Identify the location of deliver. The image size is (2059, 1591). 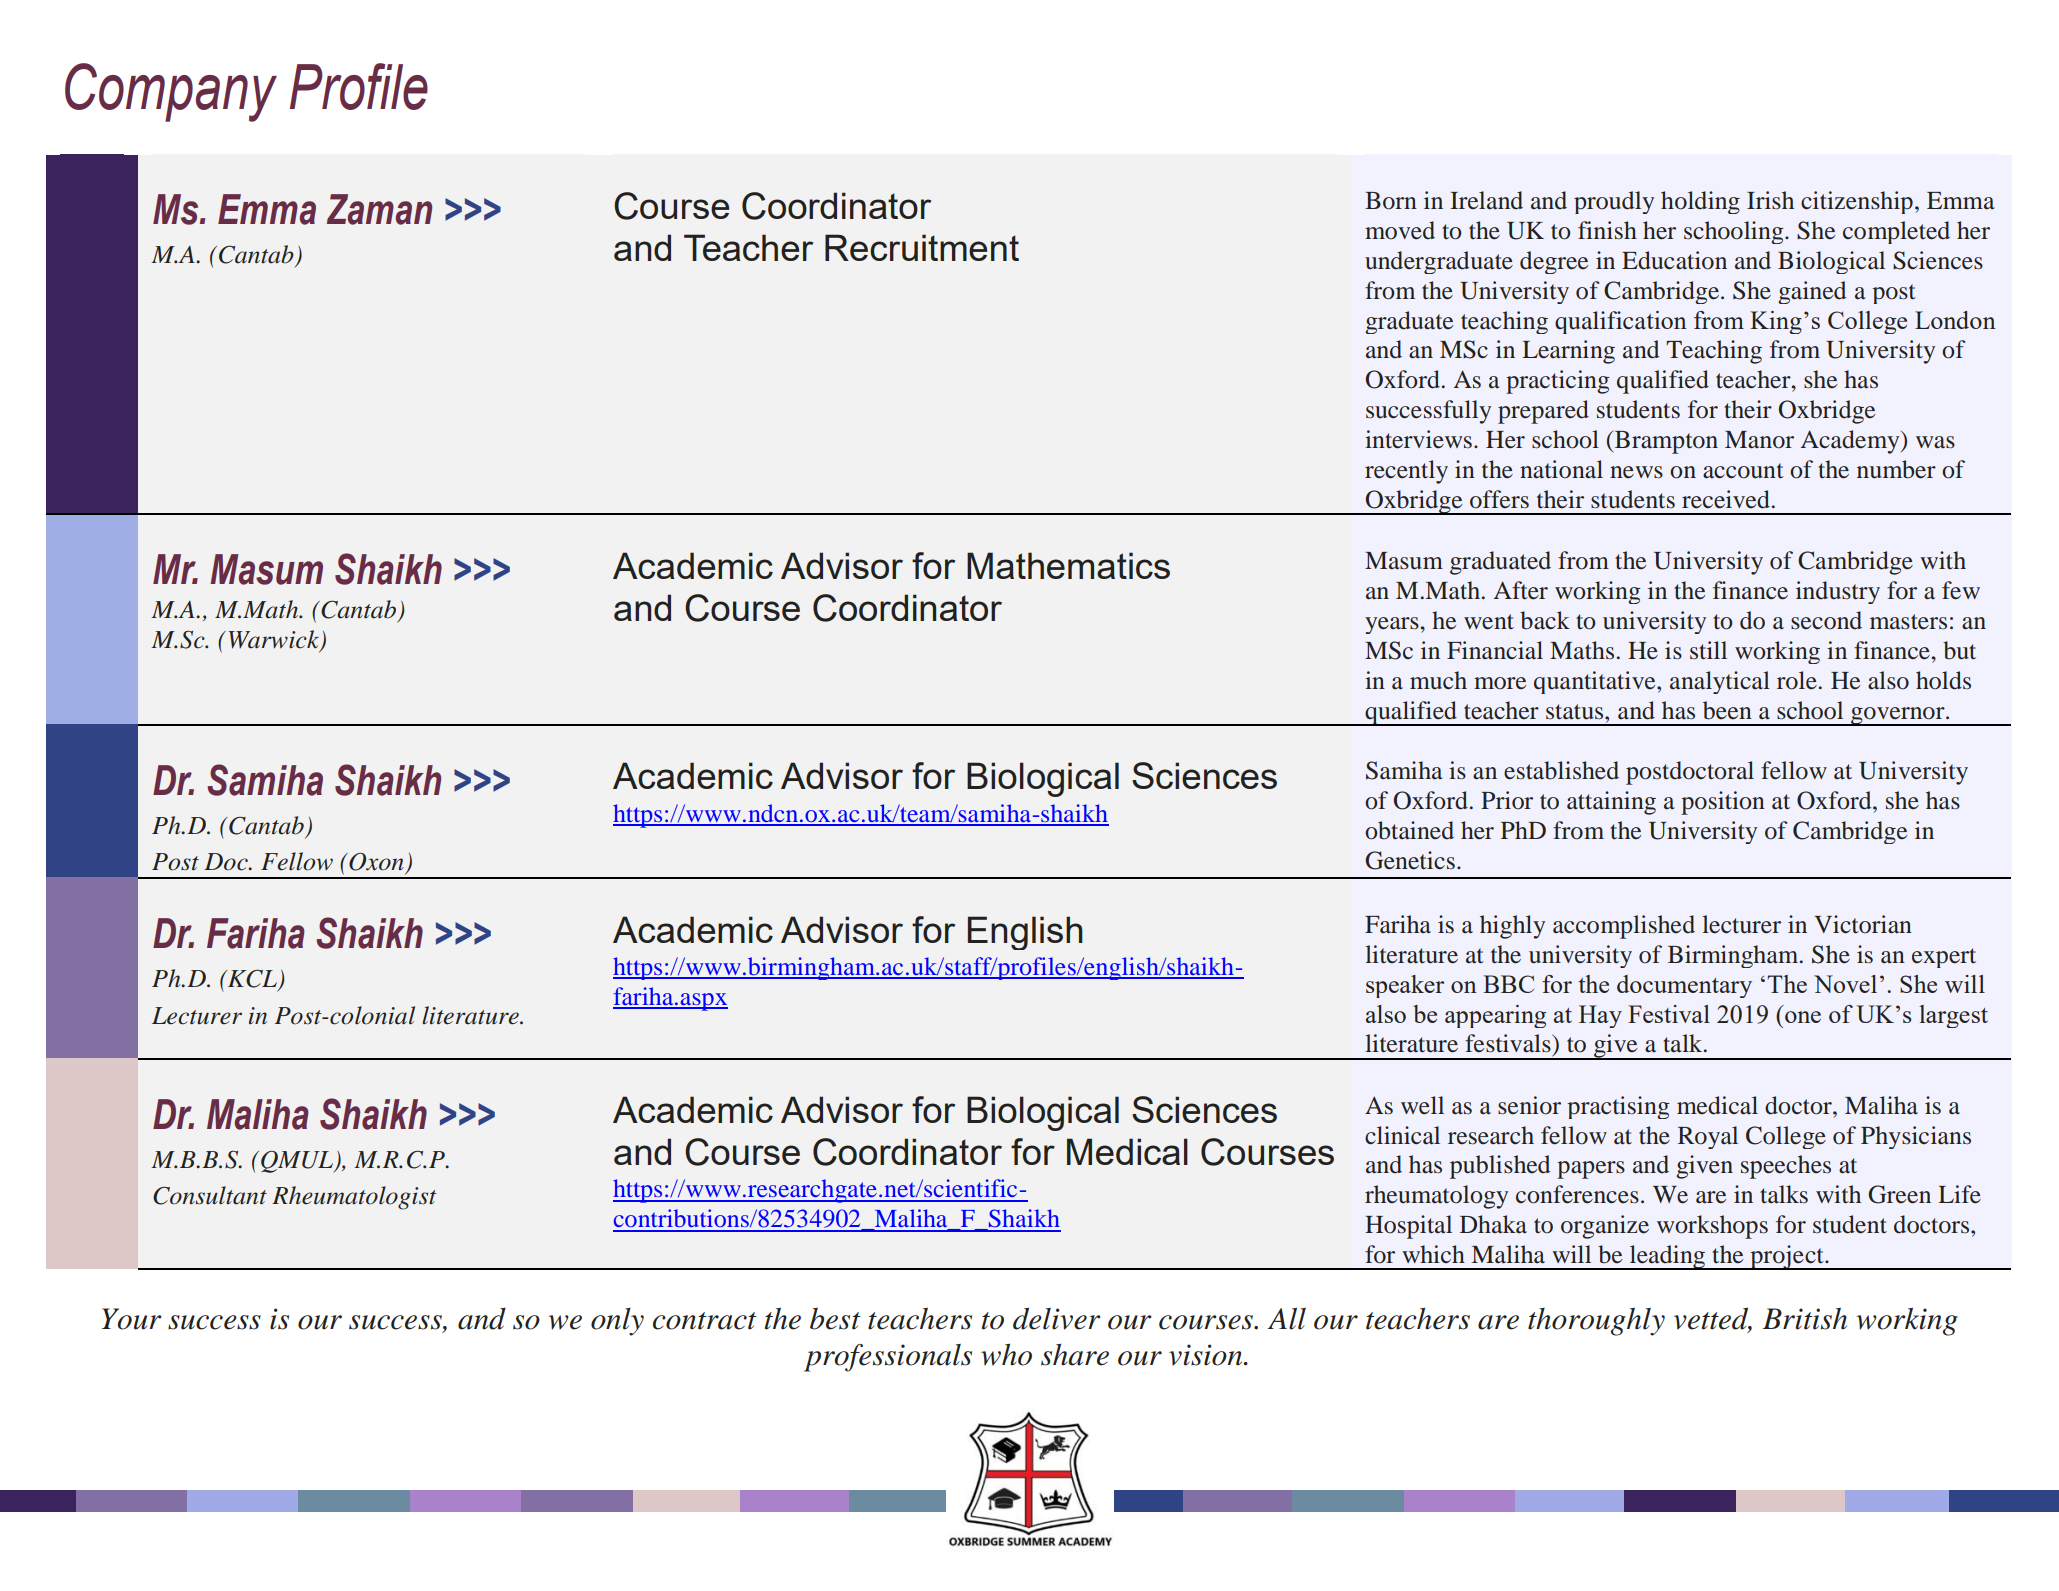
(1057, 1318).
